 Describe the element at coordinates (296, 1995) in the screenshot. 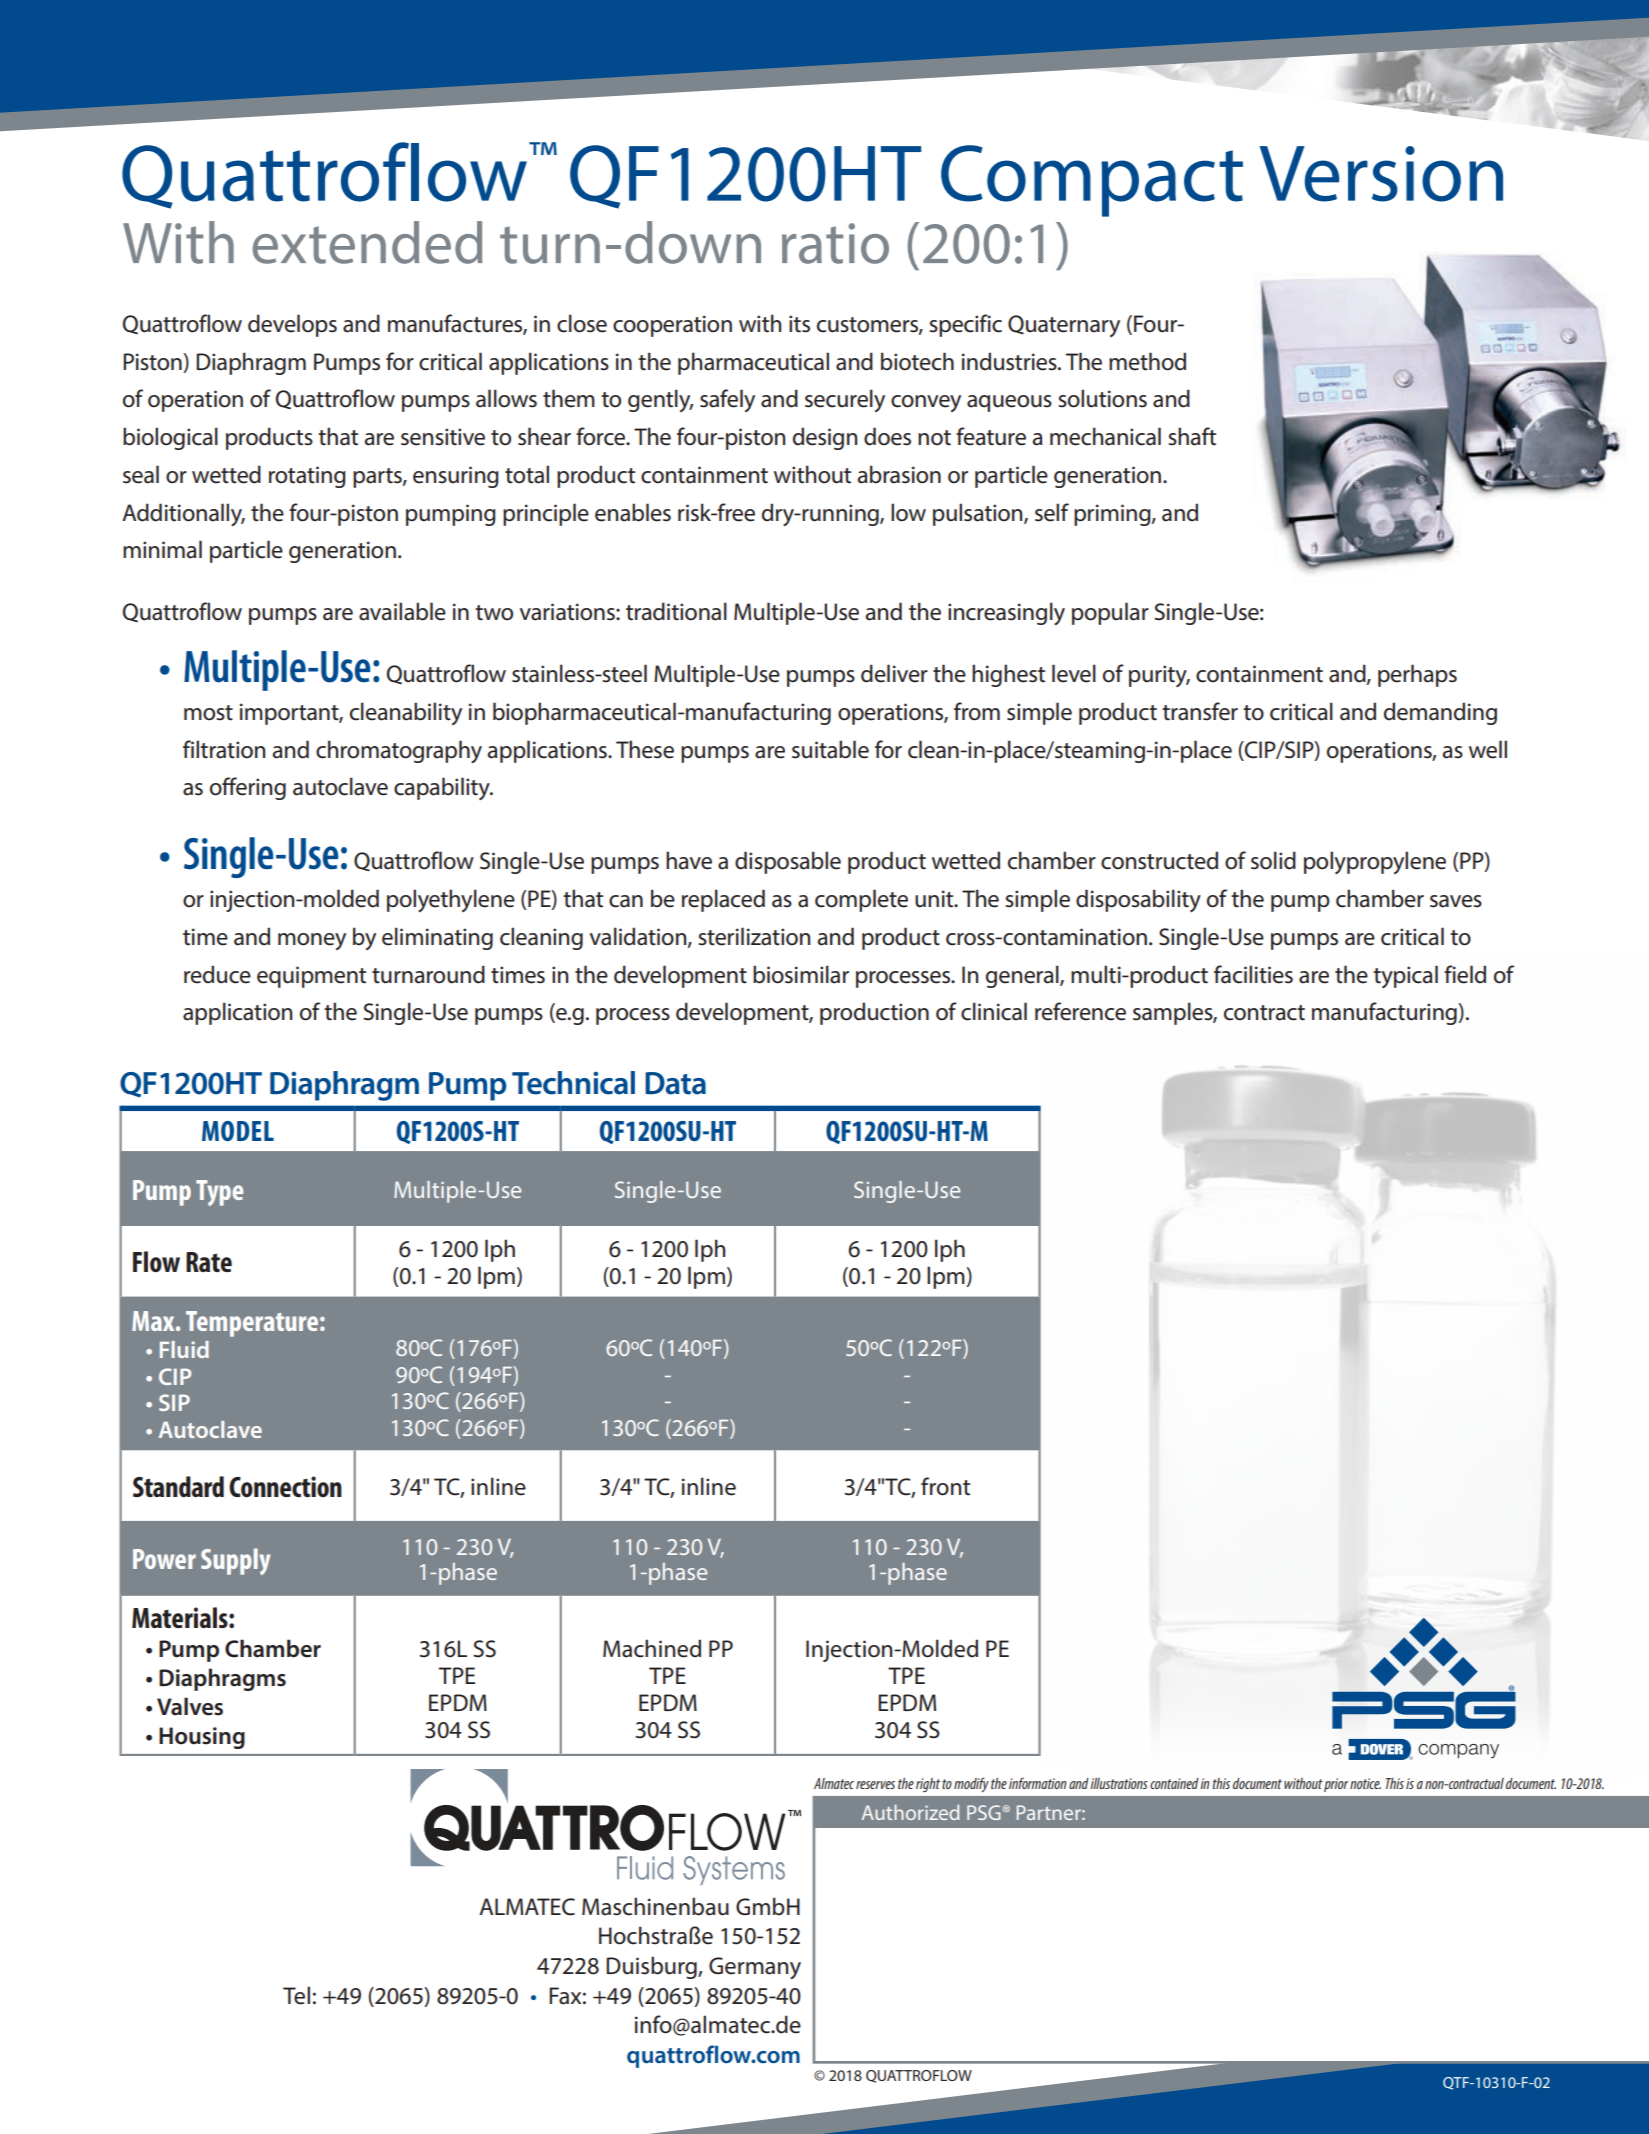

I see `Tel` at that location.
